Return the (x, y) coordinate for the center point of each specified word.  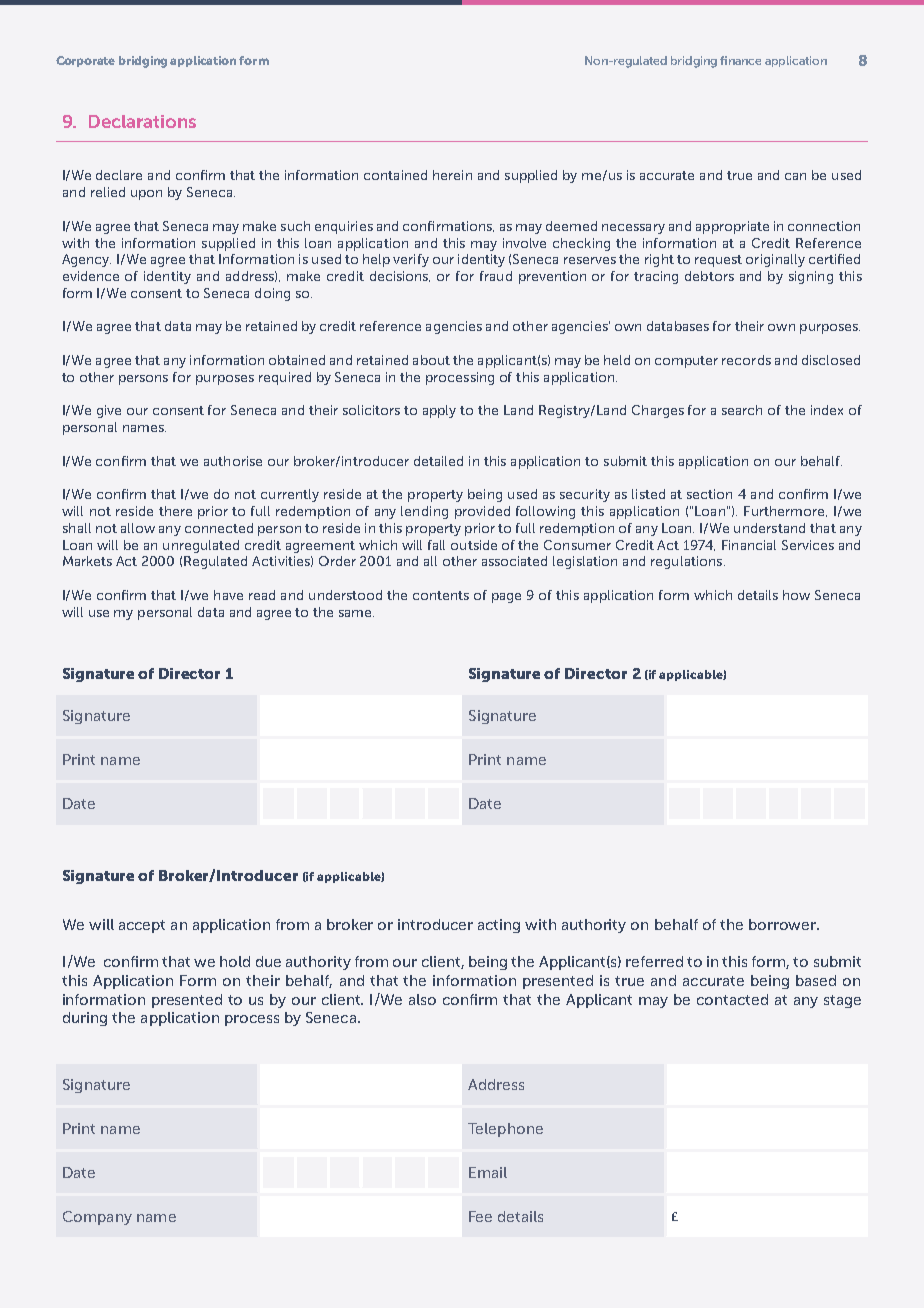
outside (474, 545)
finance (740, 60)
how (796, 595)
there (175, 511)
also (422, 999)
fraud (496, 276)
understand (769, 528)
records (746, 360)
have (228, 595)
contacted (732, 999)
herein (452, 175)
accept (142, 926)
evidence (91, 276)
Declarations (142, 121)
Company (97, 1218)
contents (441, 595)
